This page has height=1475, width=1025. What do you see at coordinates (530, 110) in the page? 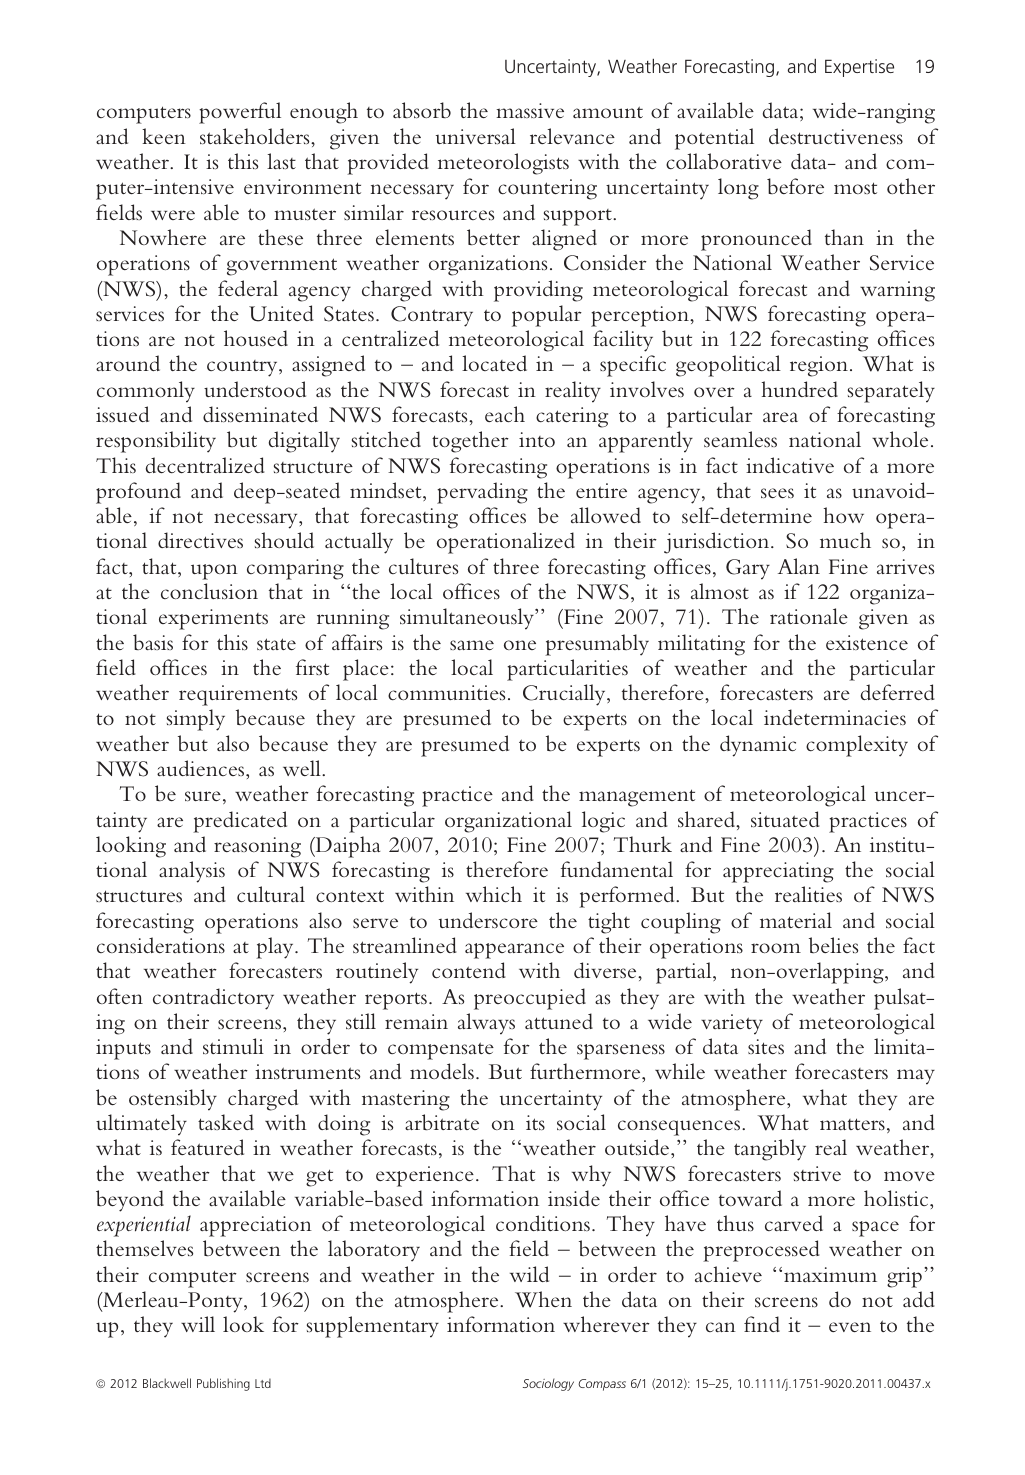
I see `massive` at bounding box center [530, 110].
